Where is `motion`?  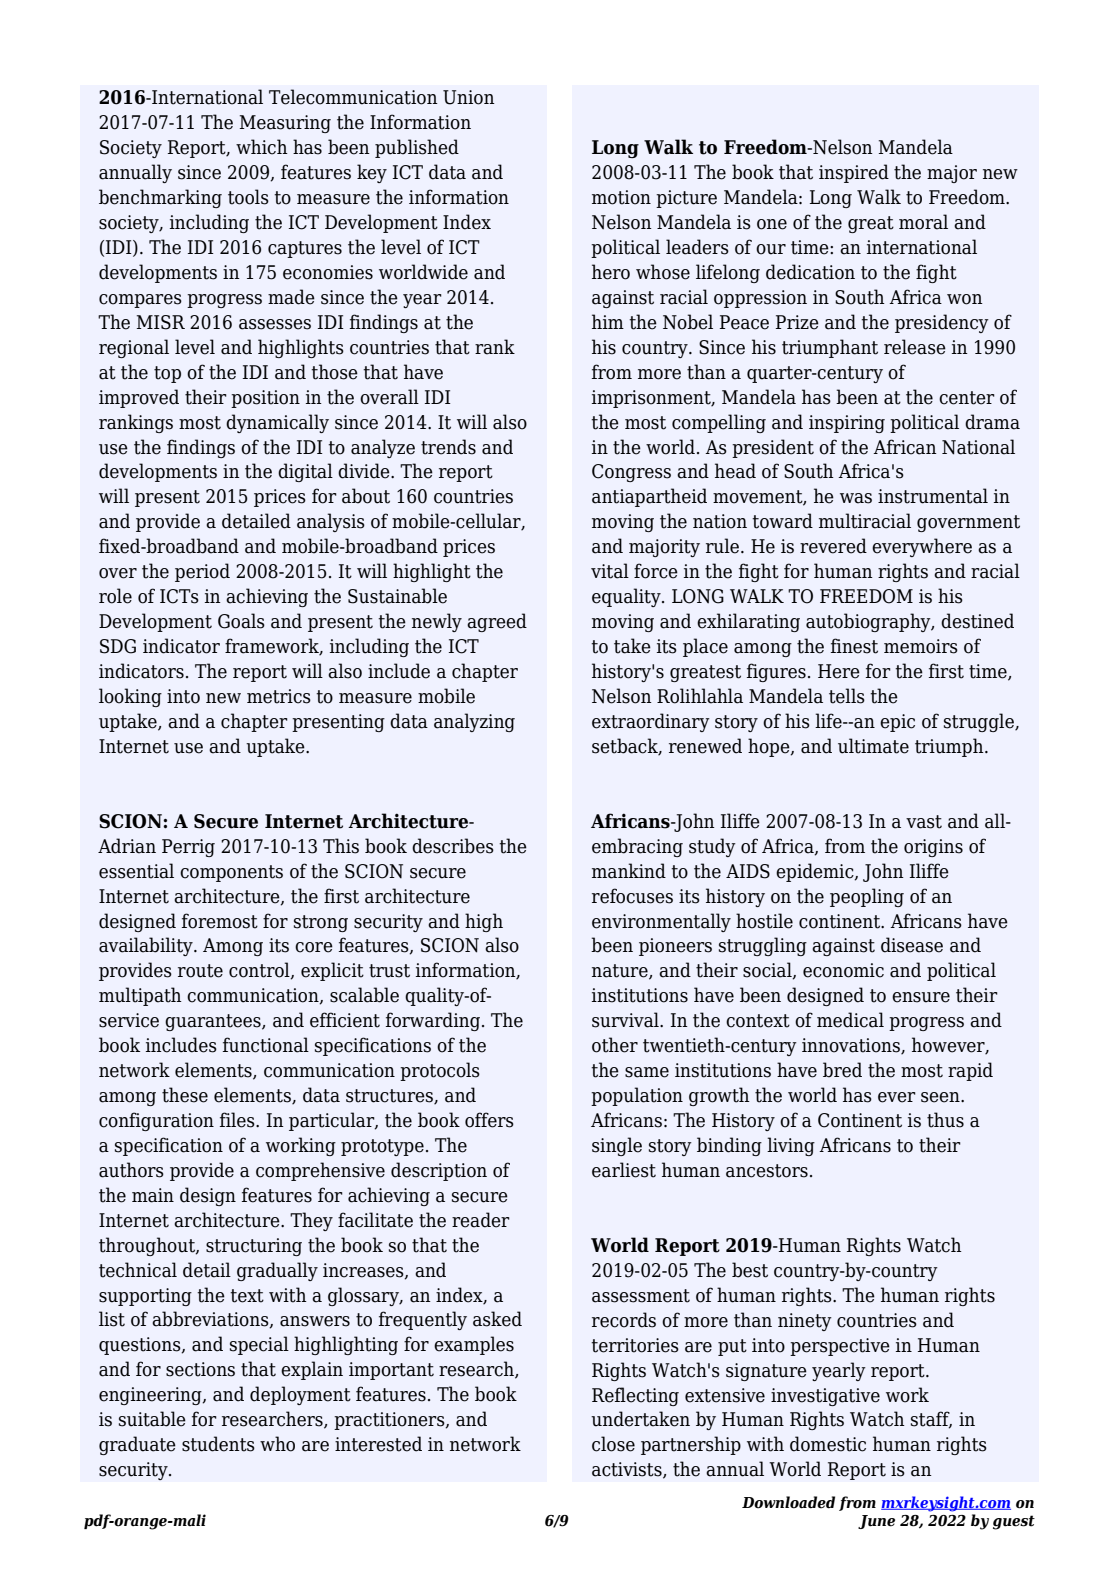
motion is located at coordinates (621, 197).
